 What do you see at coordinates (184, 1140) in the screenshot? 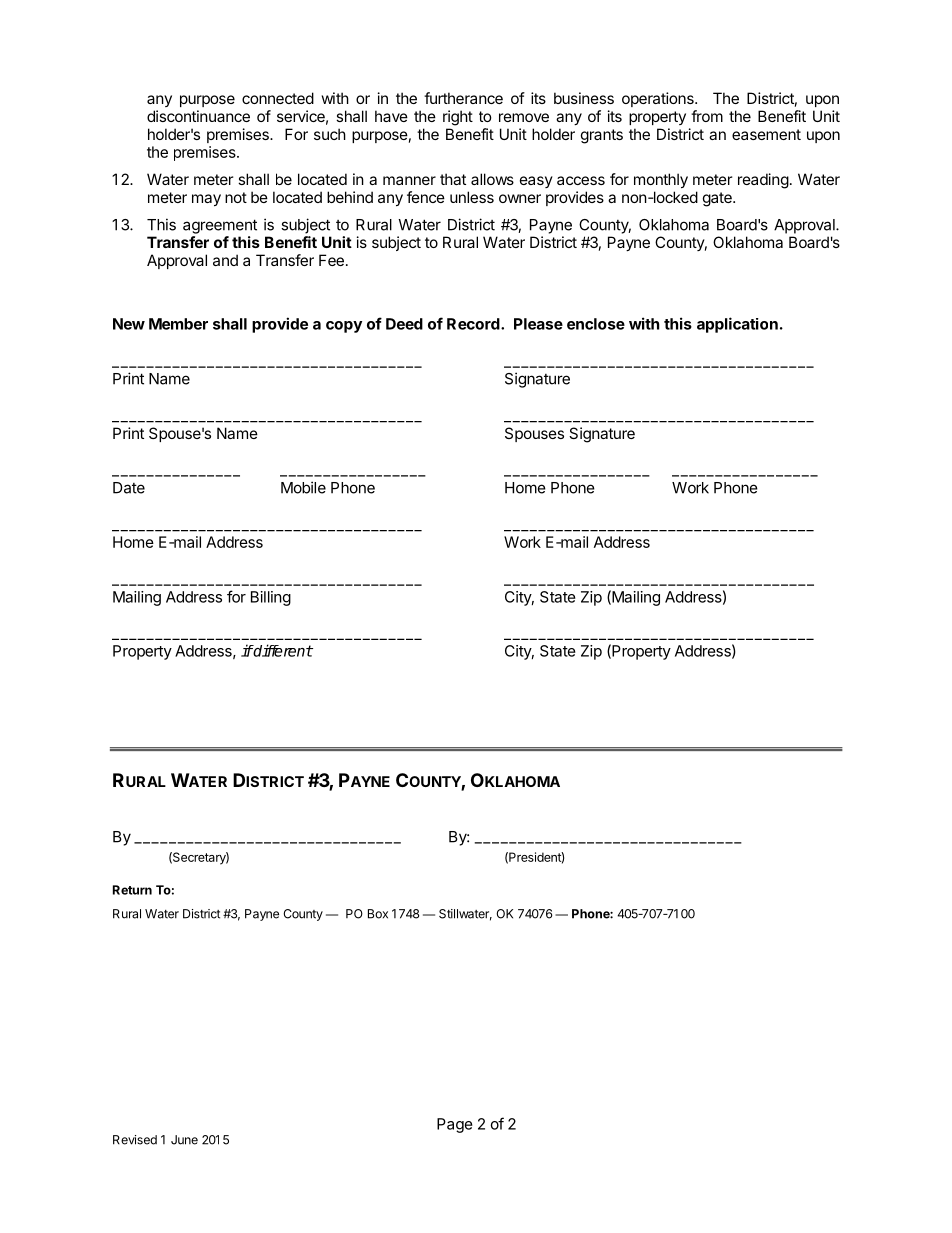
I see `June` at bounding box center [184, 1140].
